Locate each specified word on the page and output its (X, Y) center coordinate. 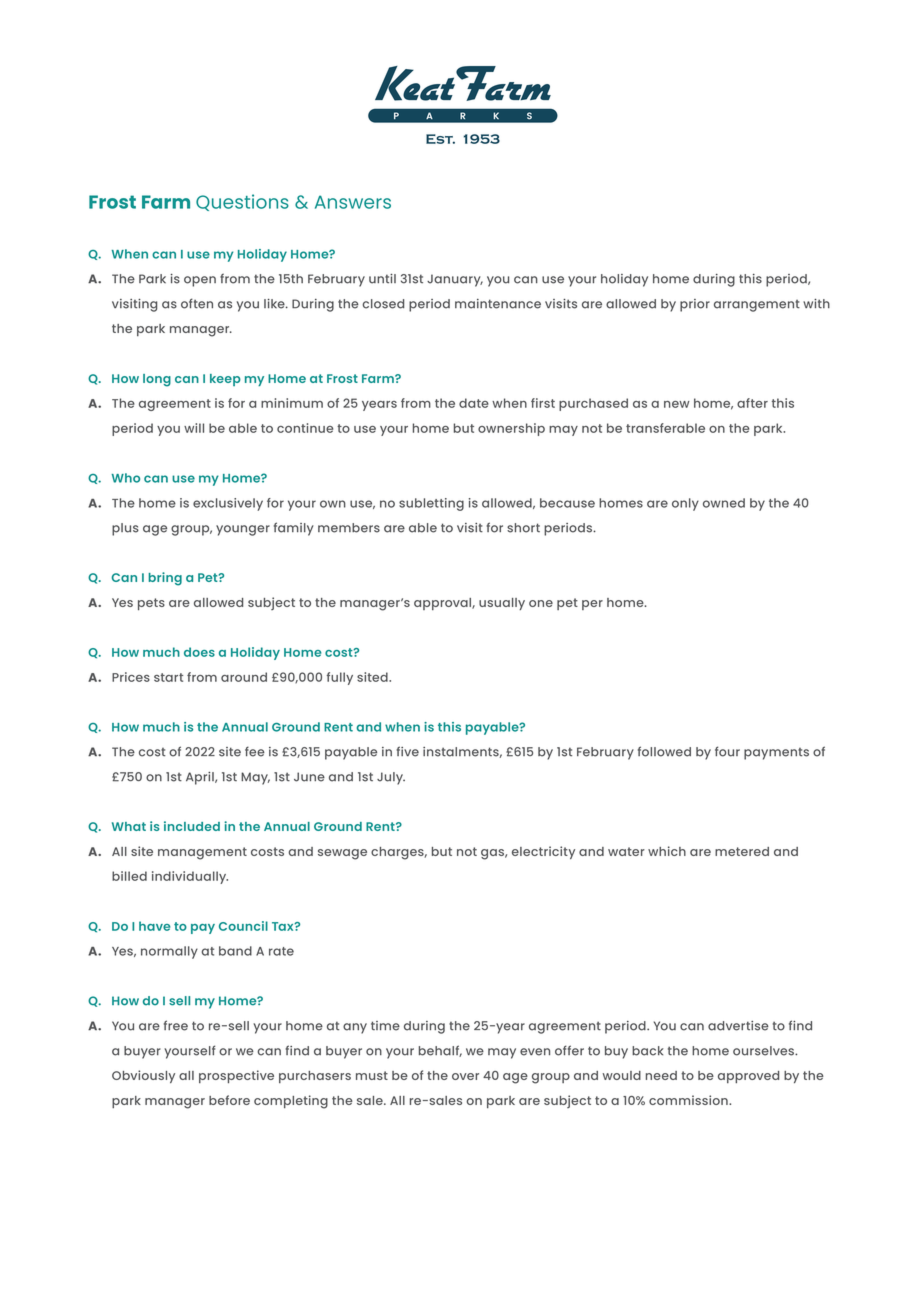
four (727, 751)
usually (502, 604)
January (455, 280)
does (199, 652)
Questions (242, 202)
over (465, 1076)
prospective (236, 1076)
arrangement (757, 306)
